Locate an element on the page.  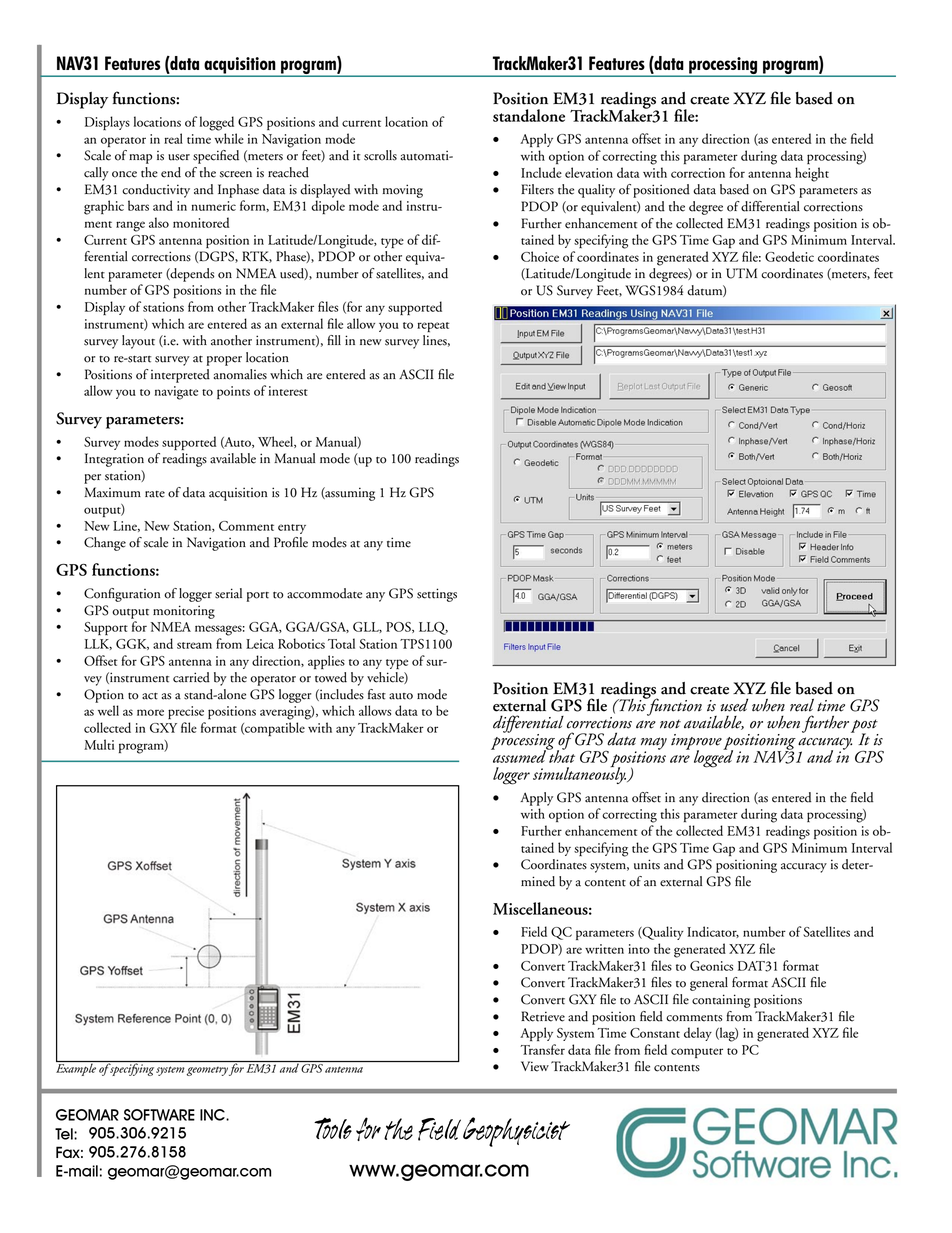
user is located at coordinates (179, 157).
